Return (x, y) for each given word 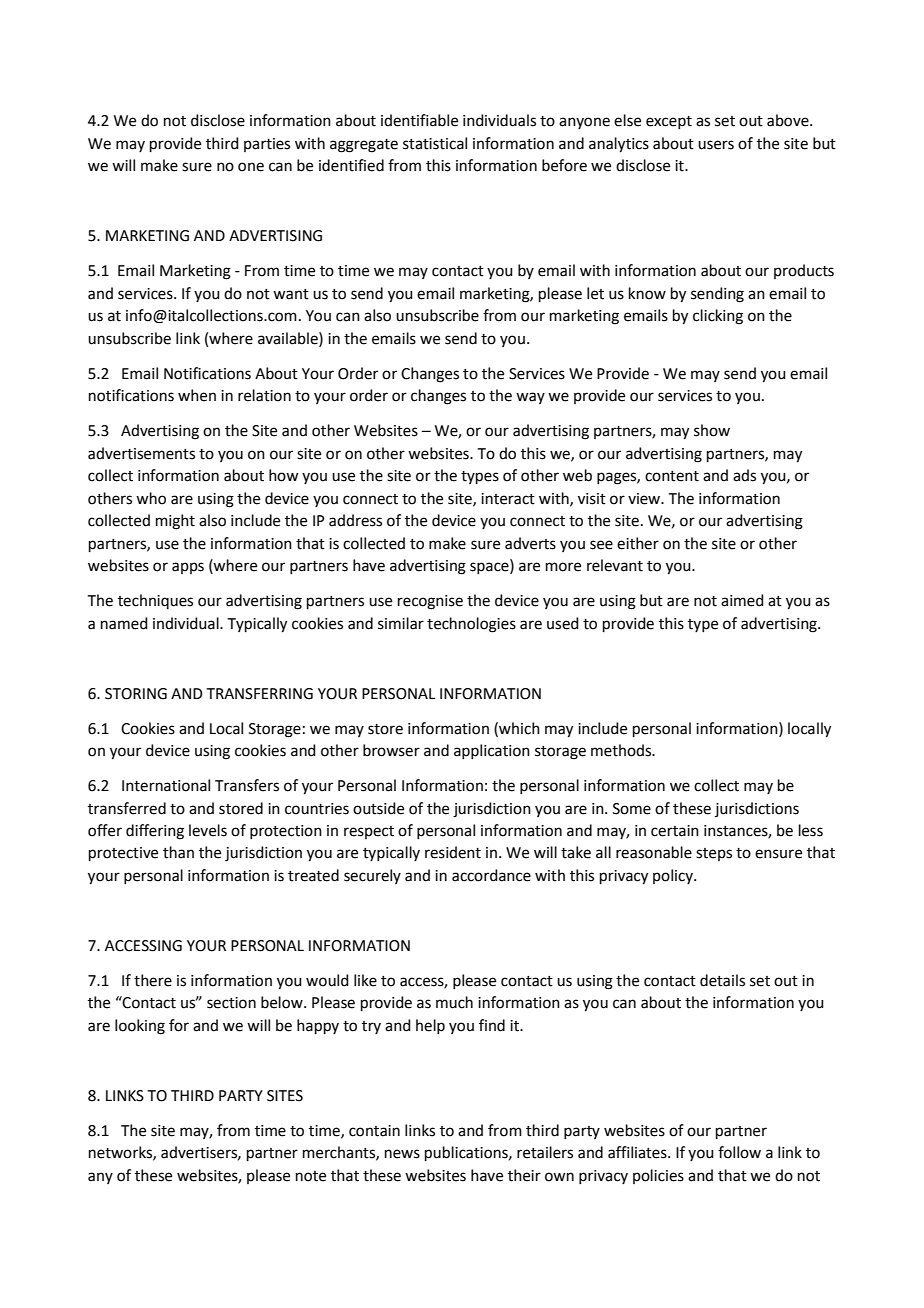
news (402, 1154)
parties (267, 145)
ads (744, 475)
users (716, 145)
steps (714, 854)
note (311, 1176)
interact (508, 499)
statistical (435, 143)
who (151, 498)
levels (208, 830)
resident (453, 852)
